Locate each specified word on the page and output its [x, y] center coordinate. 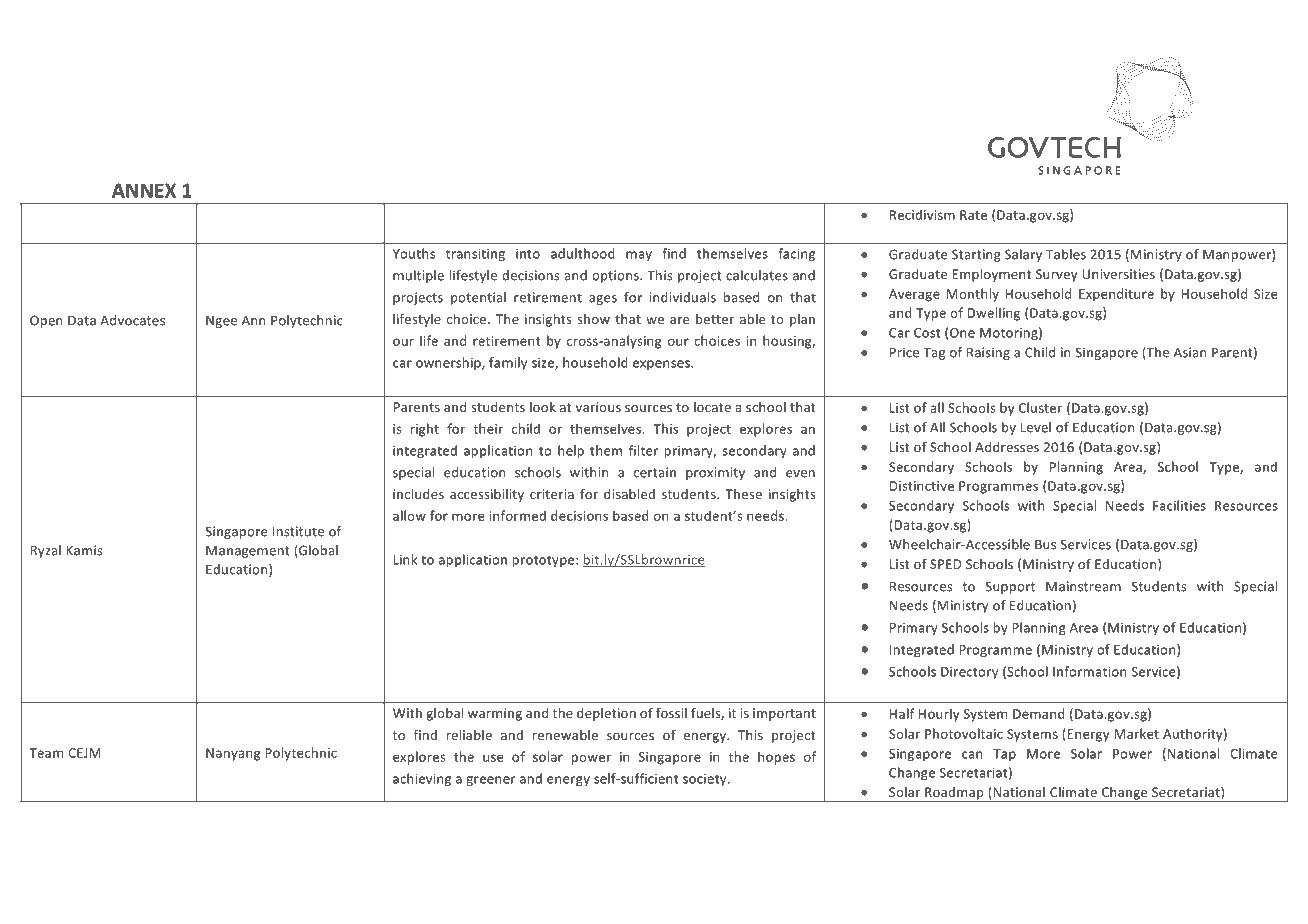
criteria [552, 494]
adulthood [583, 253]
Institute [298, 531]
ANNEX [144, 190]
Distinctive [922, 486]
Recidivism [922, 214]
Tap [1004, 755]
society [706, 780]
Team [46, 753]
